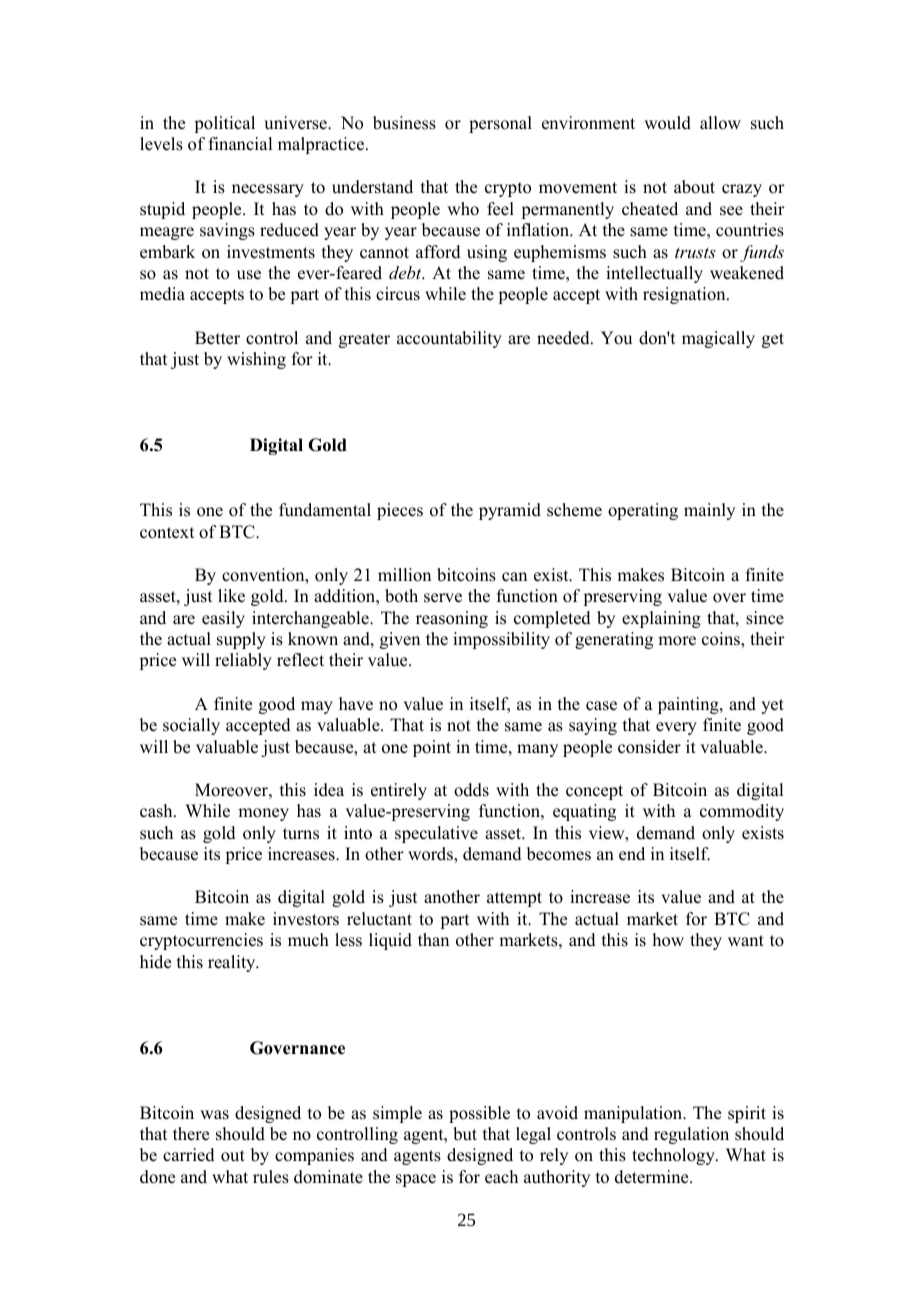  Describe the element at coordinates (240, 144) in the screenshot. I see `financial` at that location.
